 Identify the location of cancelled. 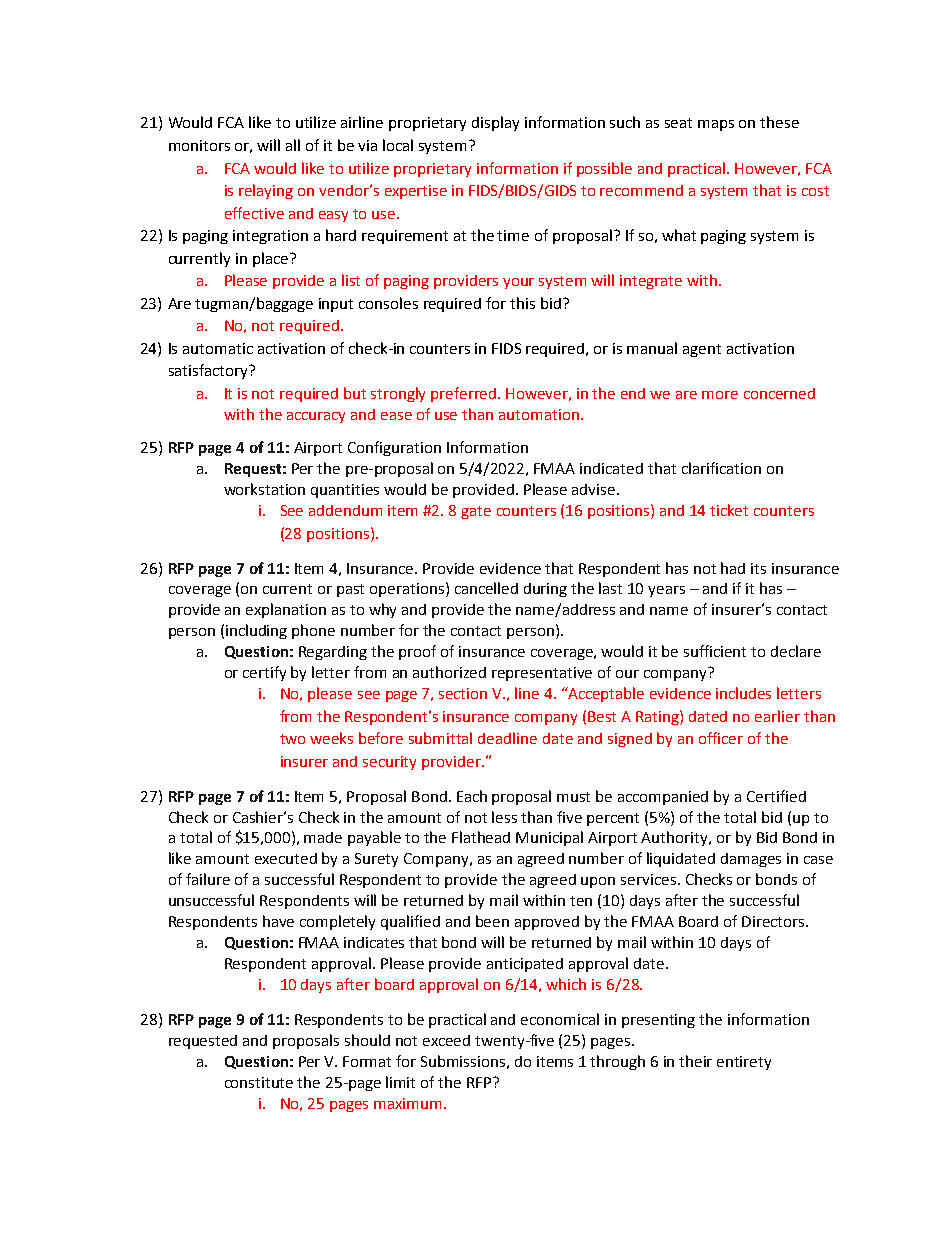
(486, 588).
